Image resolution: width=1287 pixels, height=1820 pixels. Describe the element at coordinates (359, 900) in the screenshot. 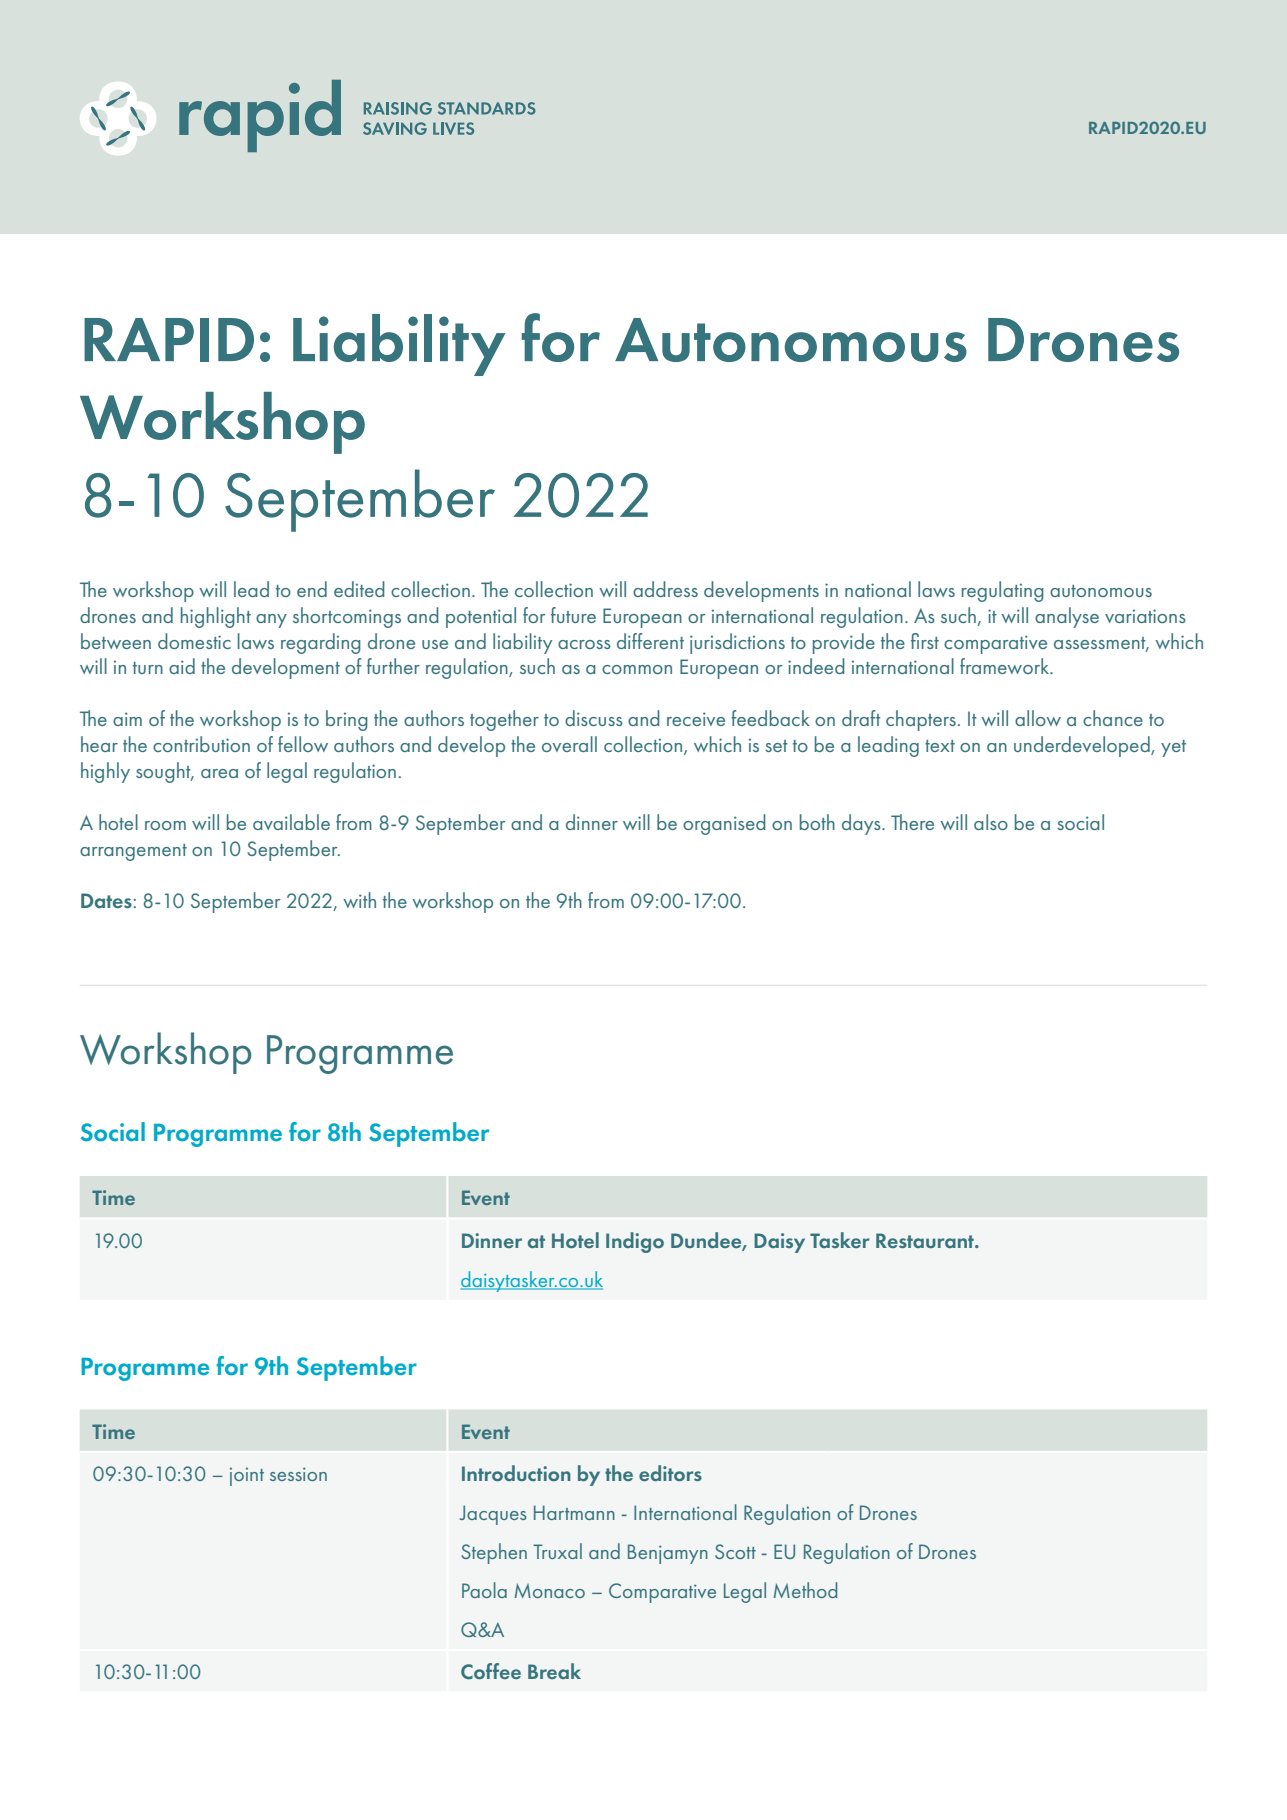

I see `with` at that location.
